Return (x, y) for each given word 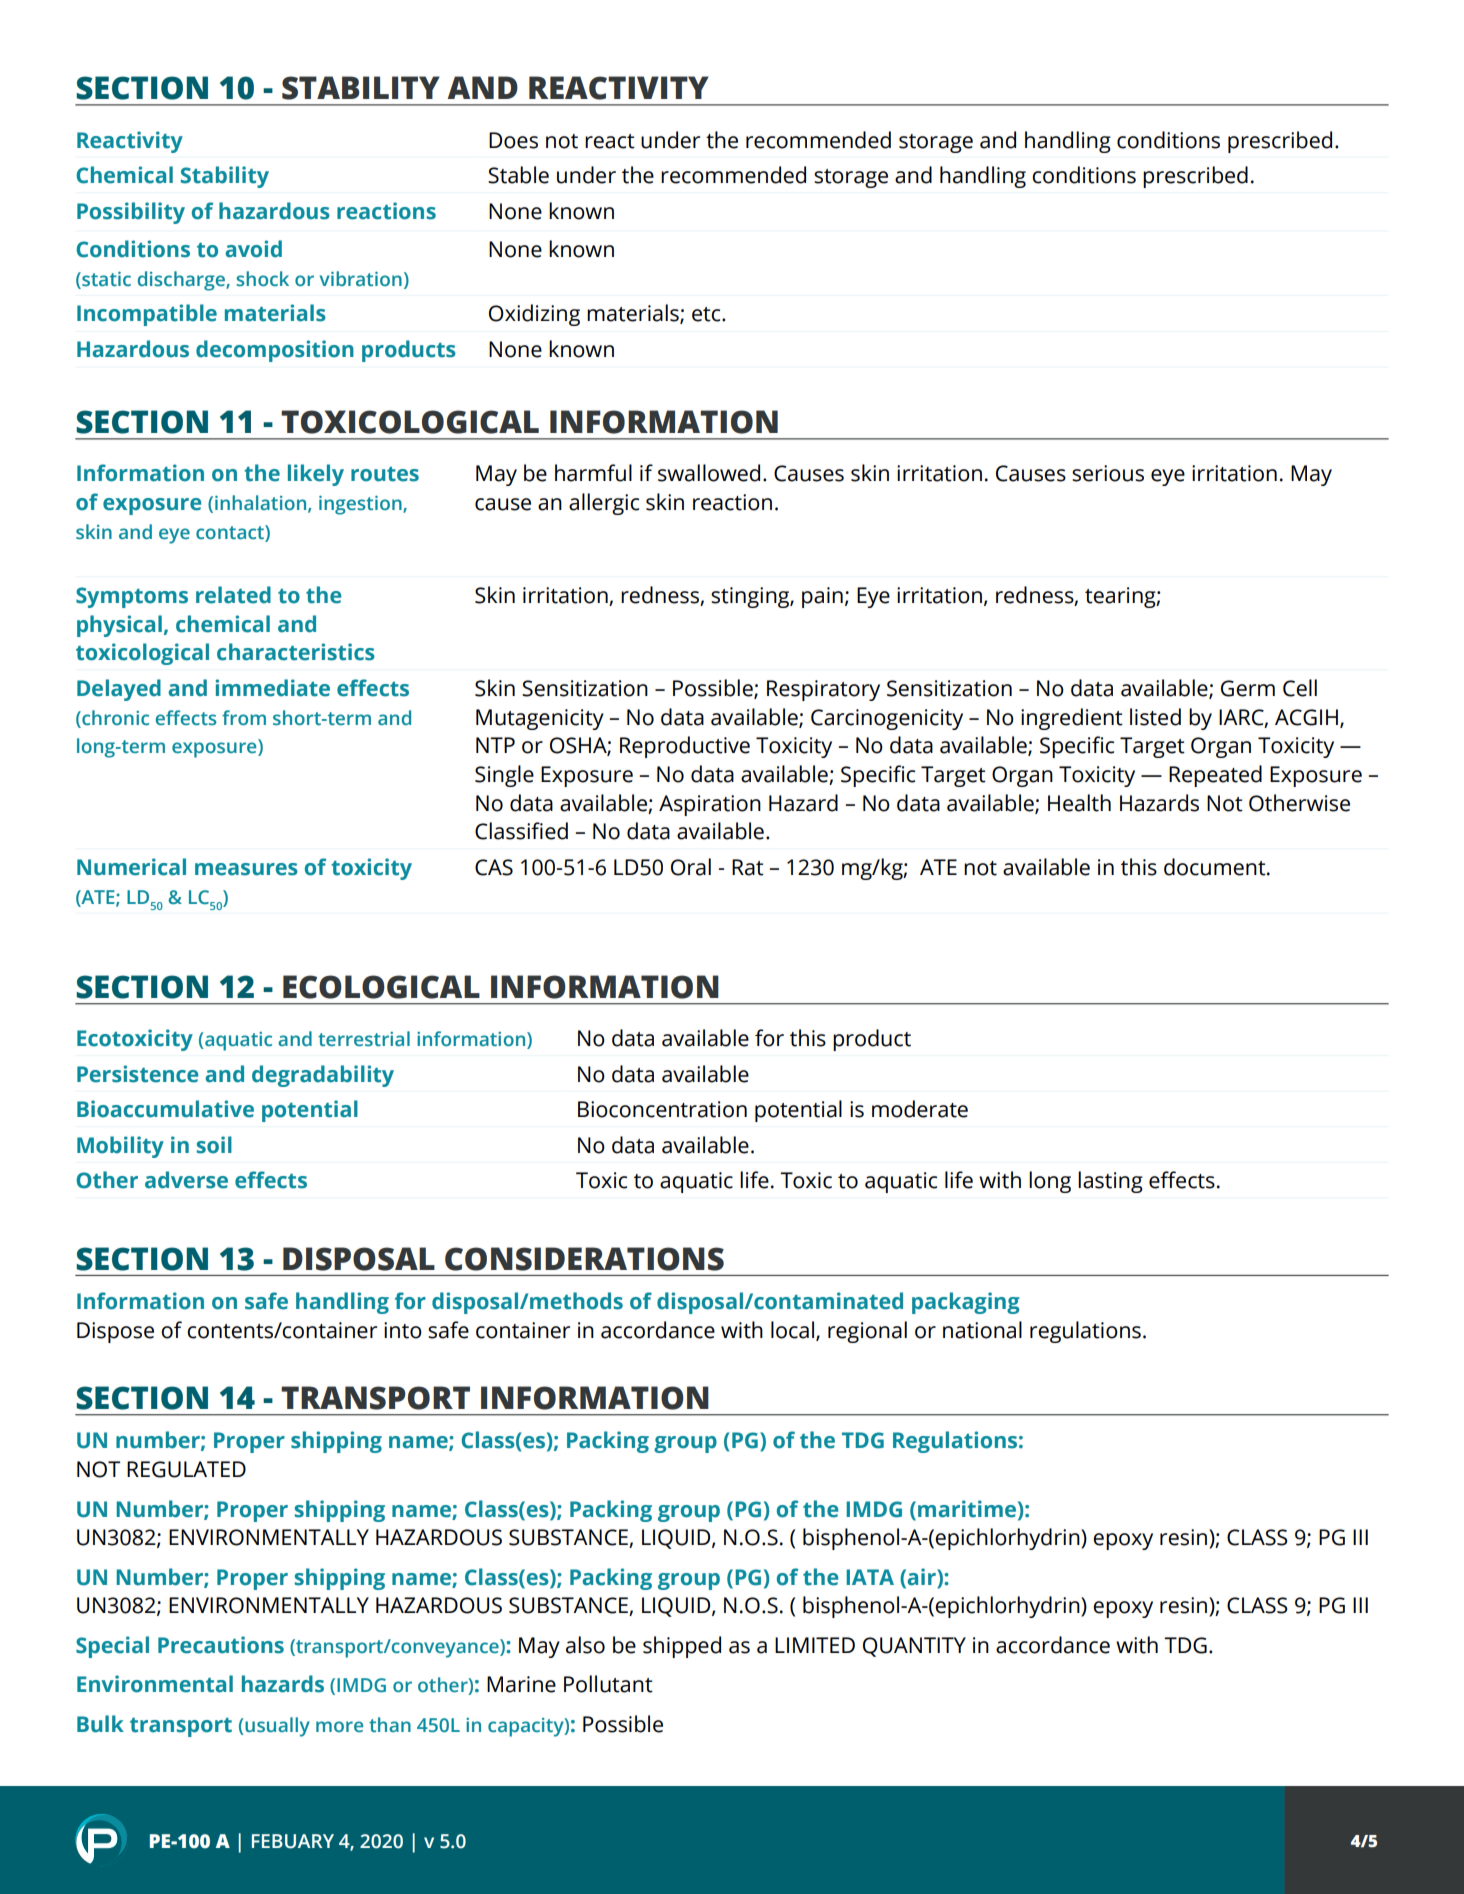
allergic (604, 504)
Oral (691, 867)
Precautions (221, 1645)
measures (246, 869)
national (982, 1330)
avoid (253, 249)
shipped (682, 1647)
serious (1108, 473)
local (794, 1331)
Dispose (115, 1332)
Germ (1248, 688)
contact (231, 532)
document (1216, 867)
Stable (518, 175)
